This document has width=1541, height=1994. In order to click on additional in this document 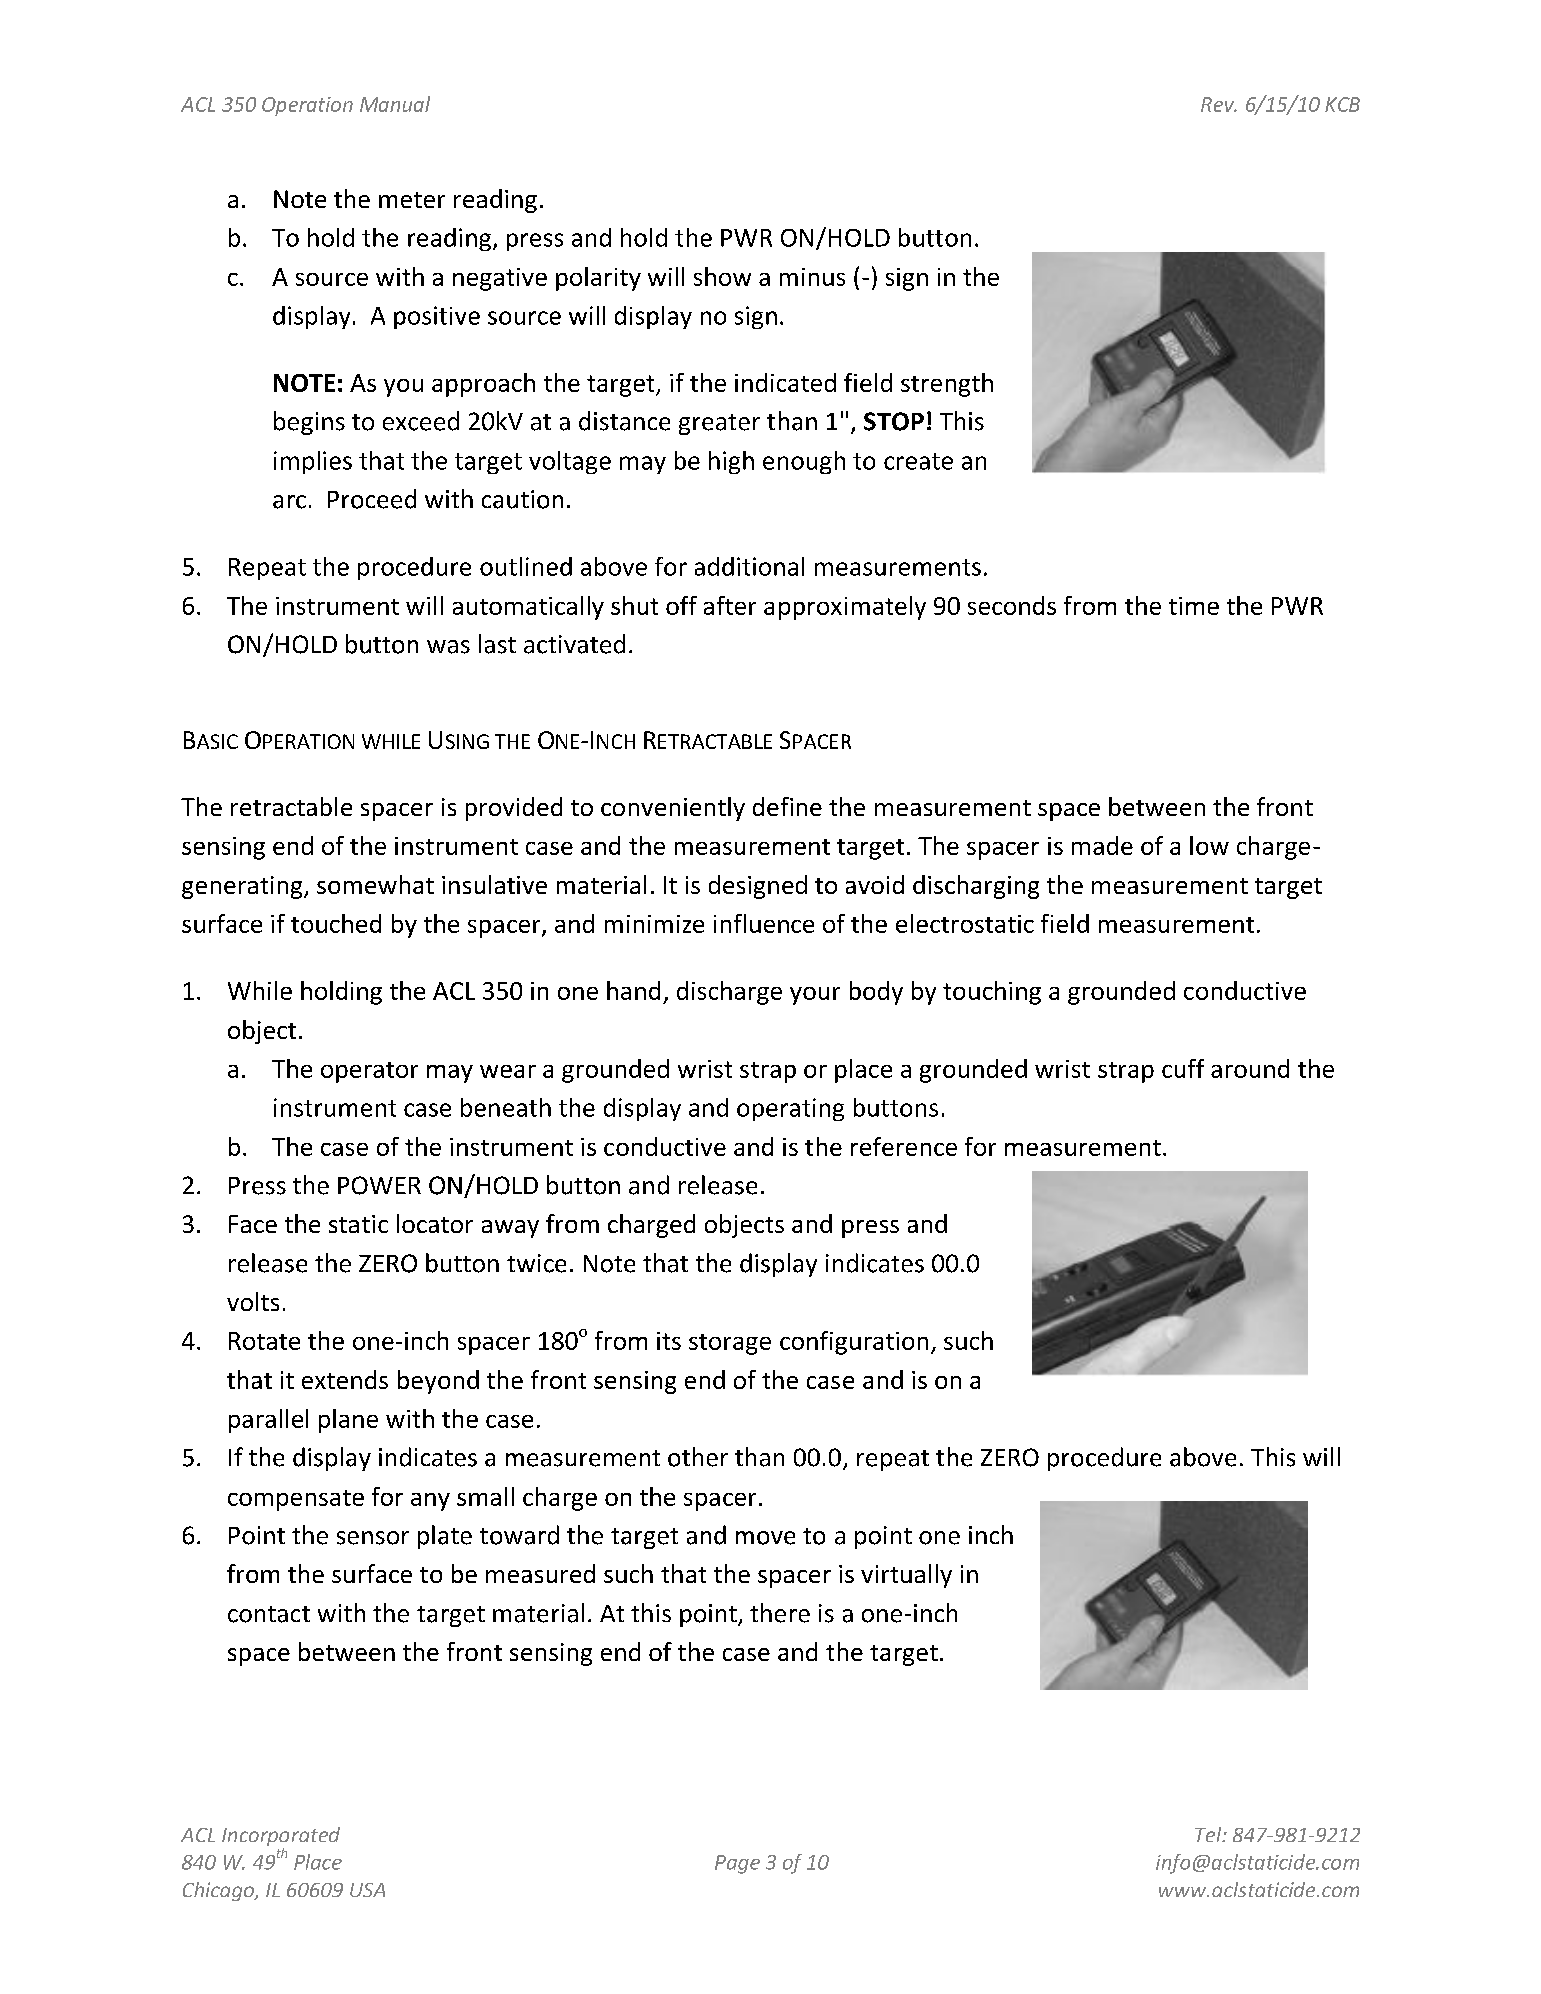, I will do `click(749, 566)`.
